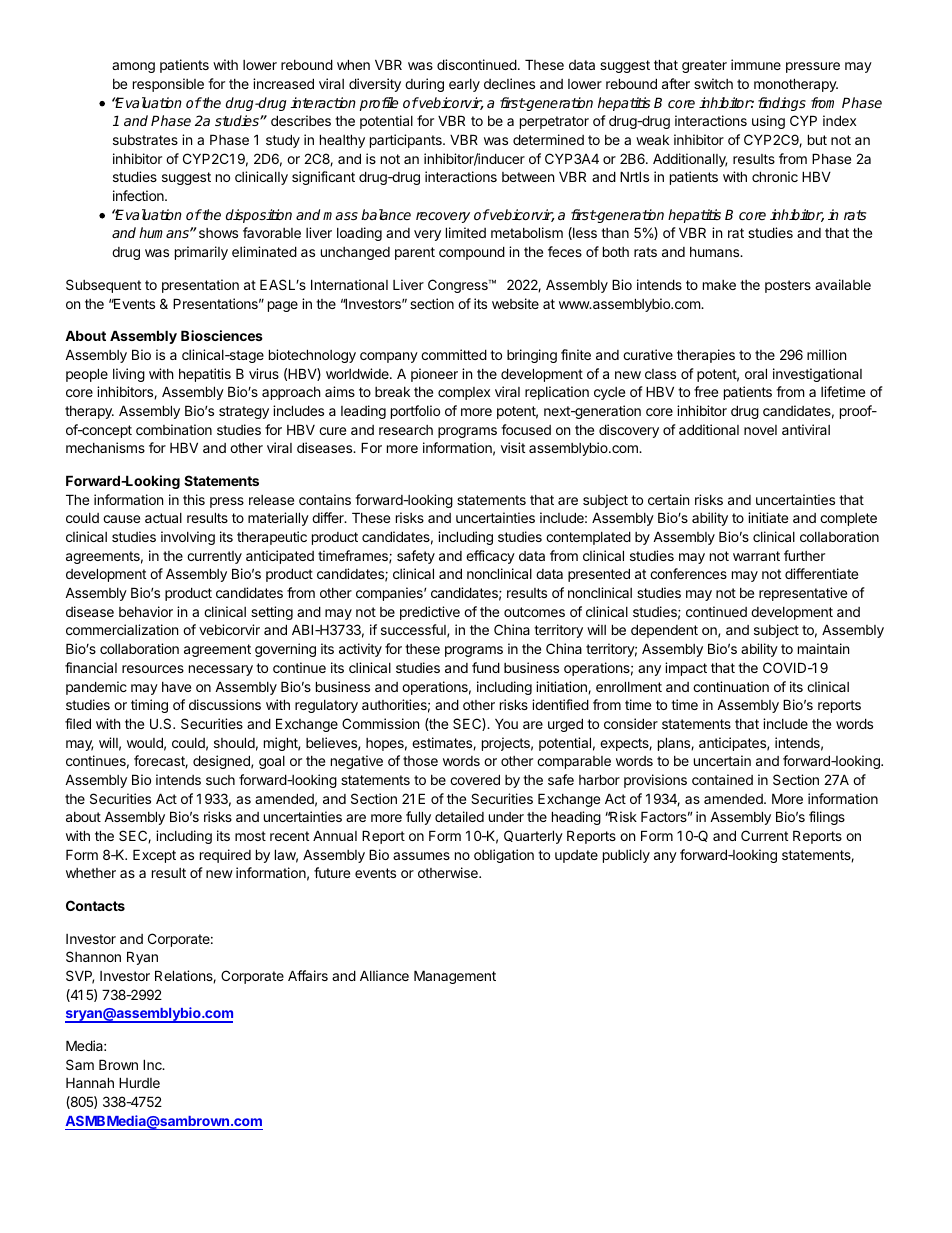 This screenshot has width=952, height=1233. I want to click on findings, so click(782, 104).
